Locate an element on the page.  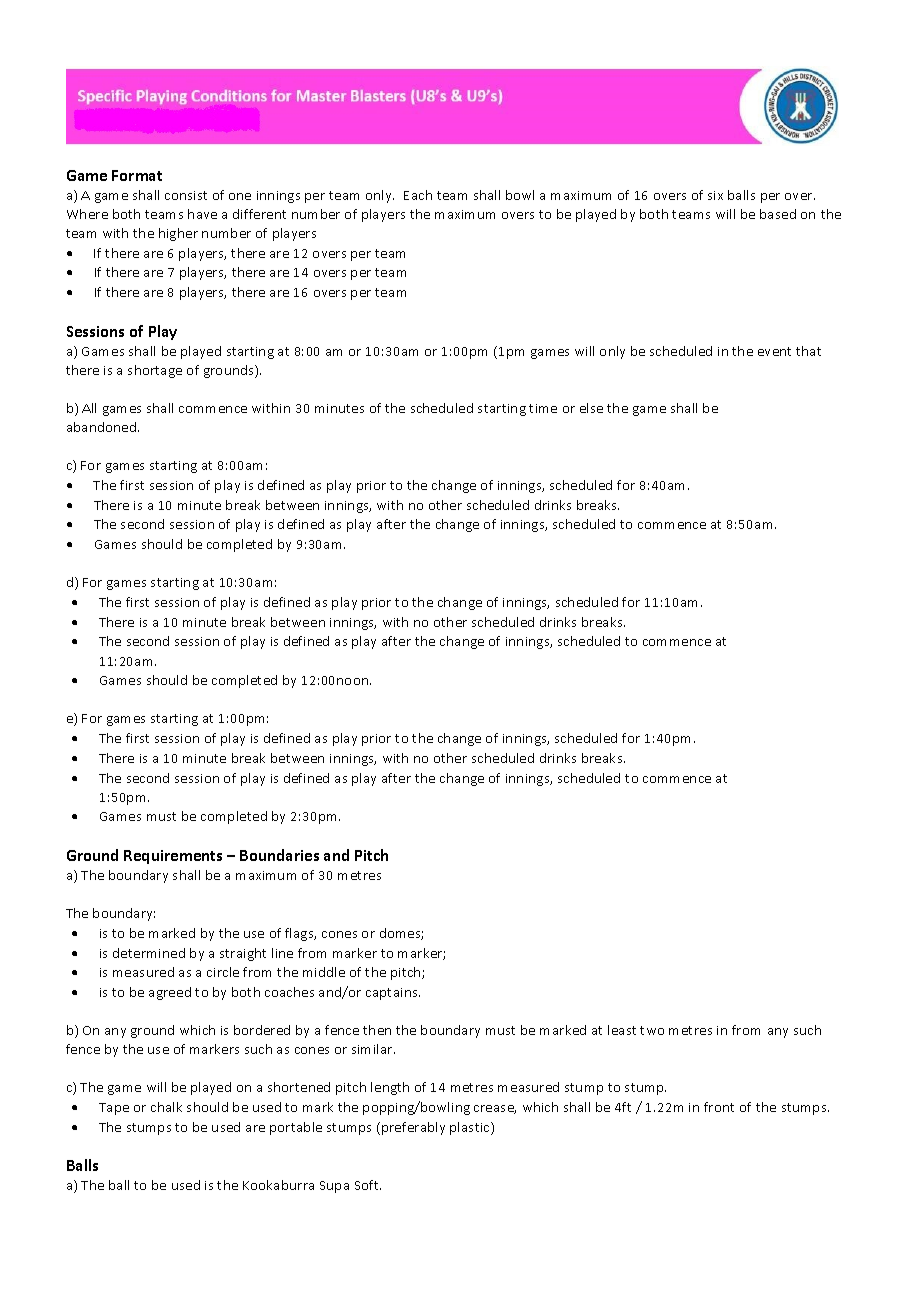
time is located at coordinates (543, 408).
